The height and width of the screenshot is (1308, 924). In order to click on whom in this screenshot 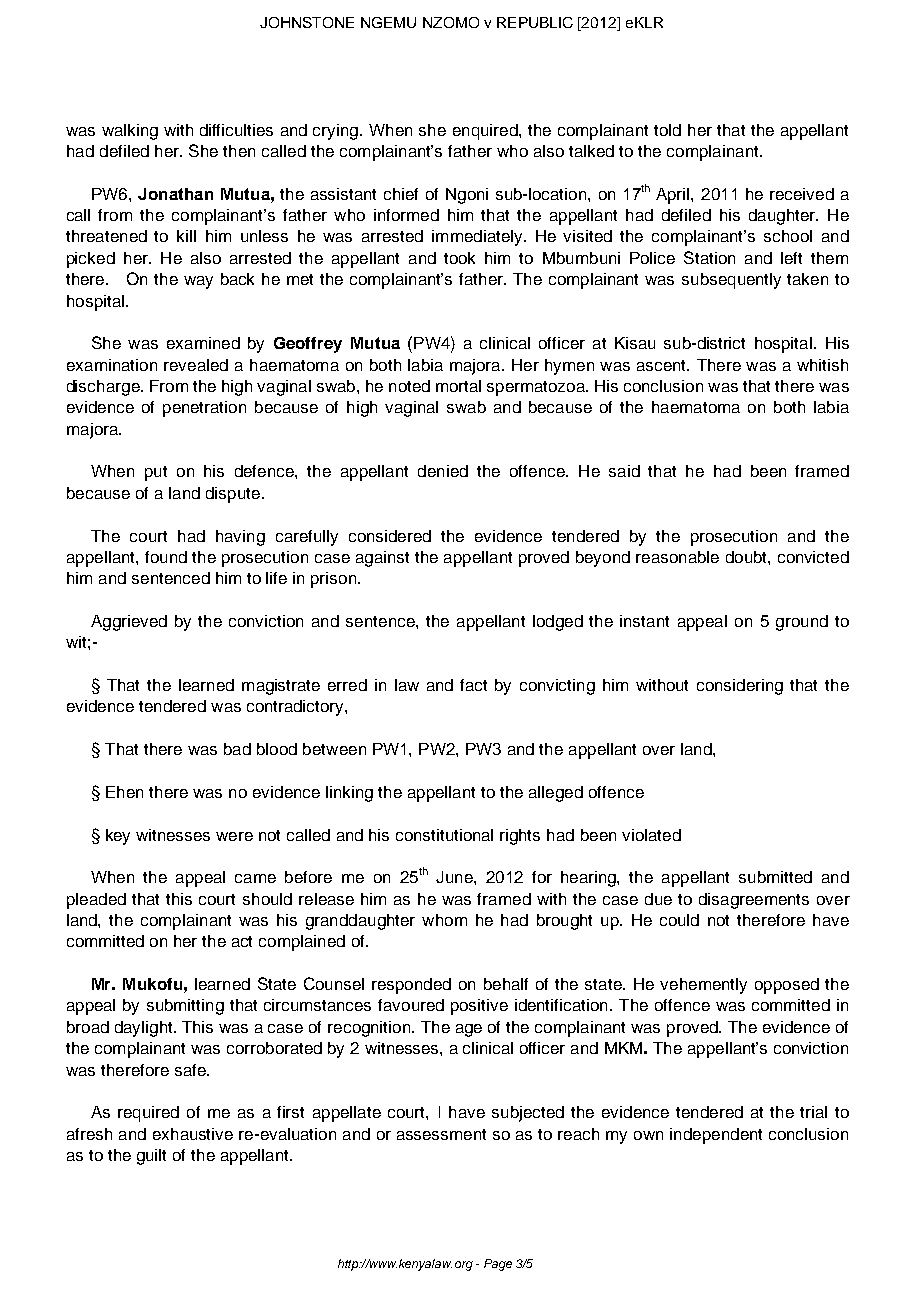, I will do `click(444, 920)`.
